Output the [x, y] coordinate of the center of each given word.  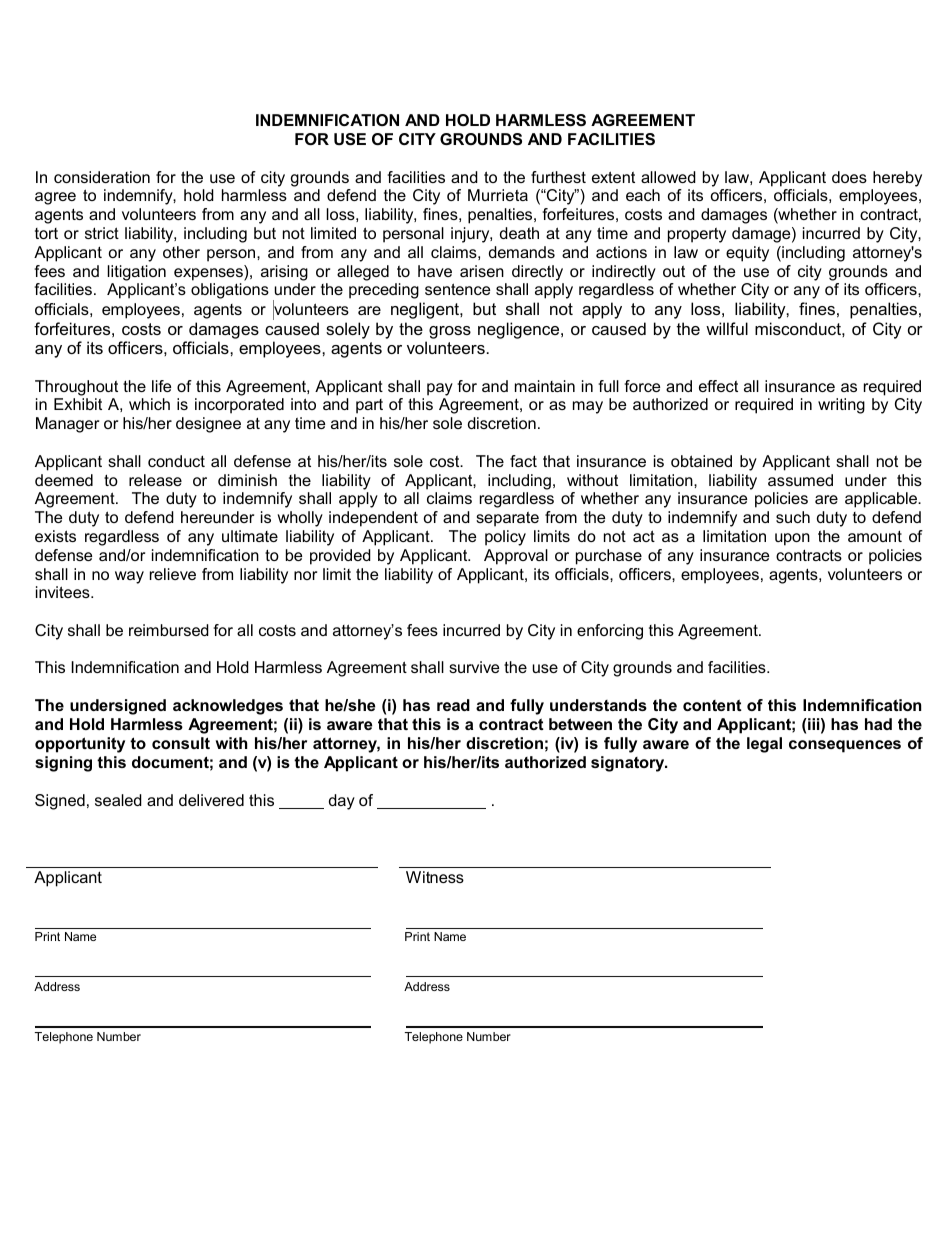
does [849, 177]
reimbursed [169, 630]
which [149, 404]
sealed [118, 800]
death [519, 233]
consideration [102, 177]
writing [841, 406]
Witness [435, 877]
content [712, 705]
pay [440, 389]
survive [474, 667]
